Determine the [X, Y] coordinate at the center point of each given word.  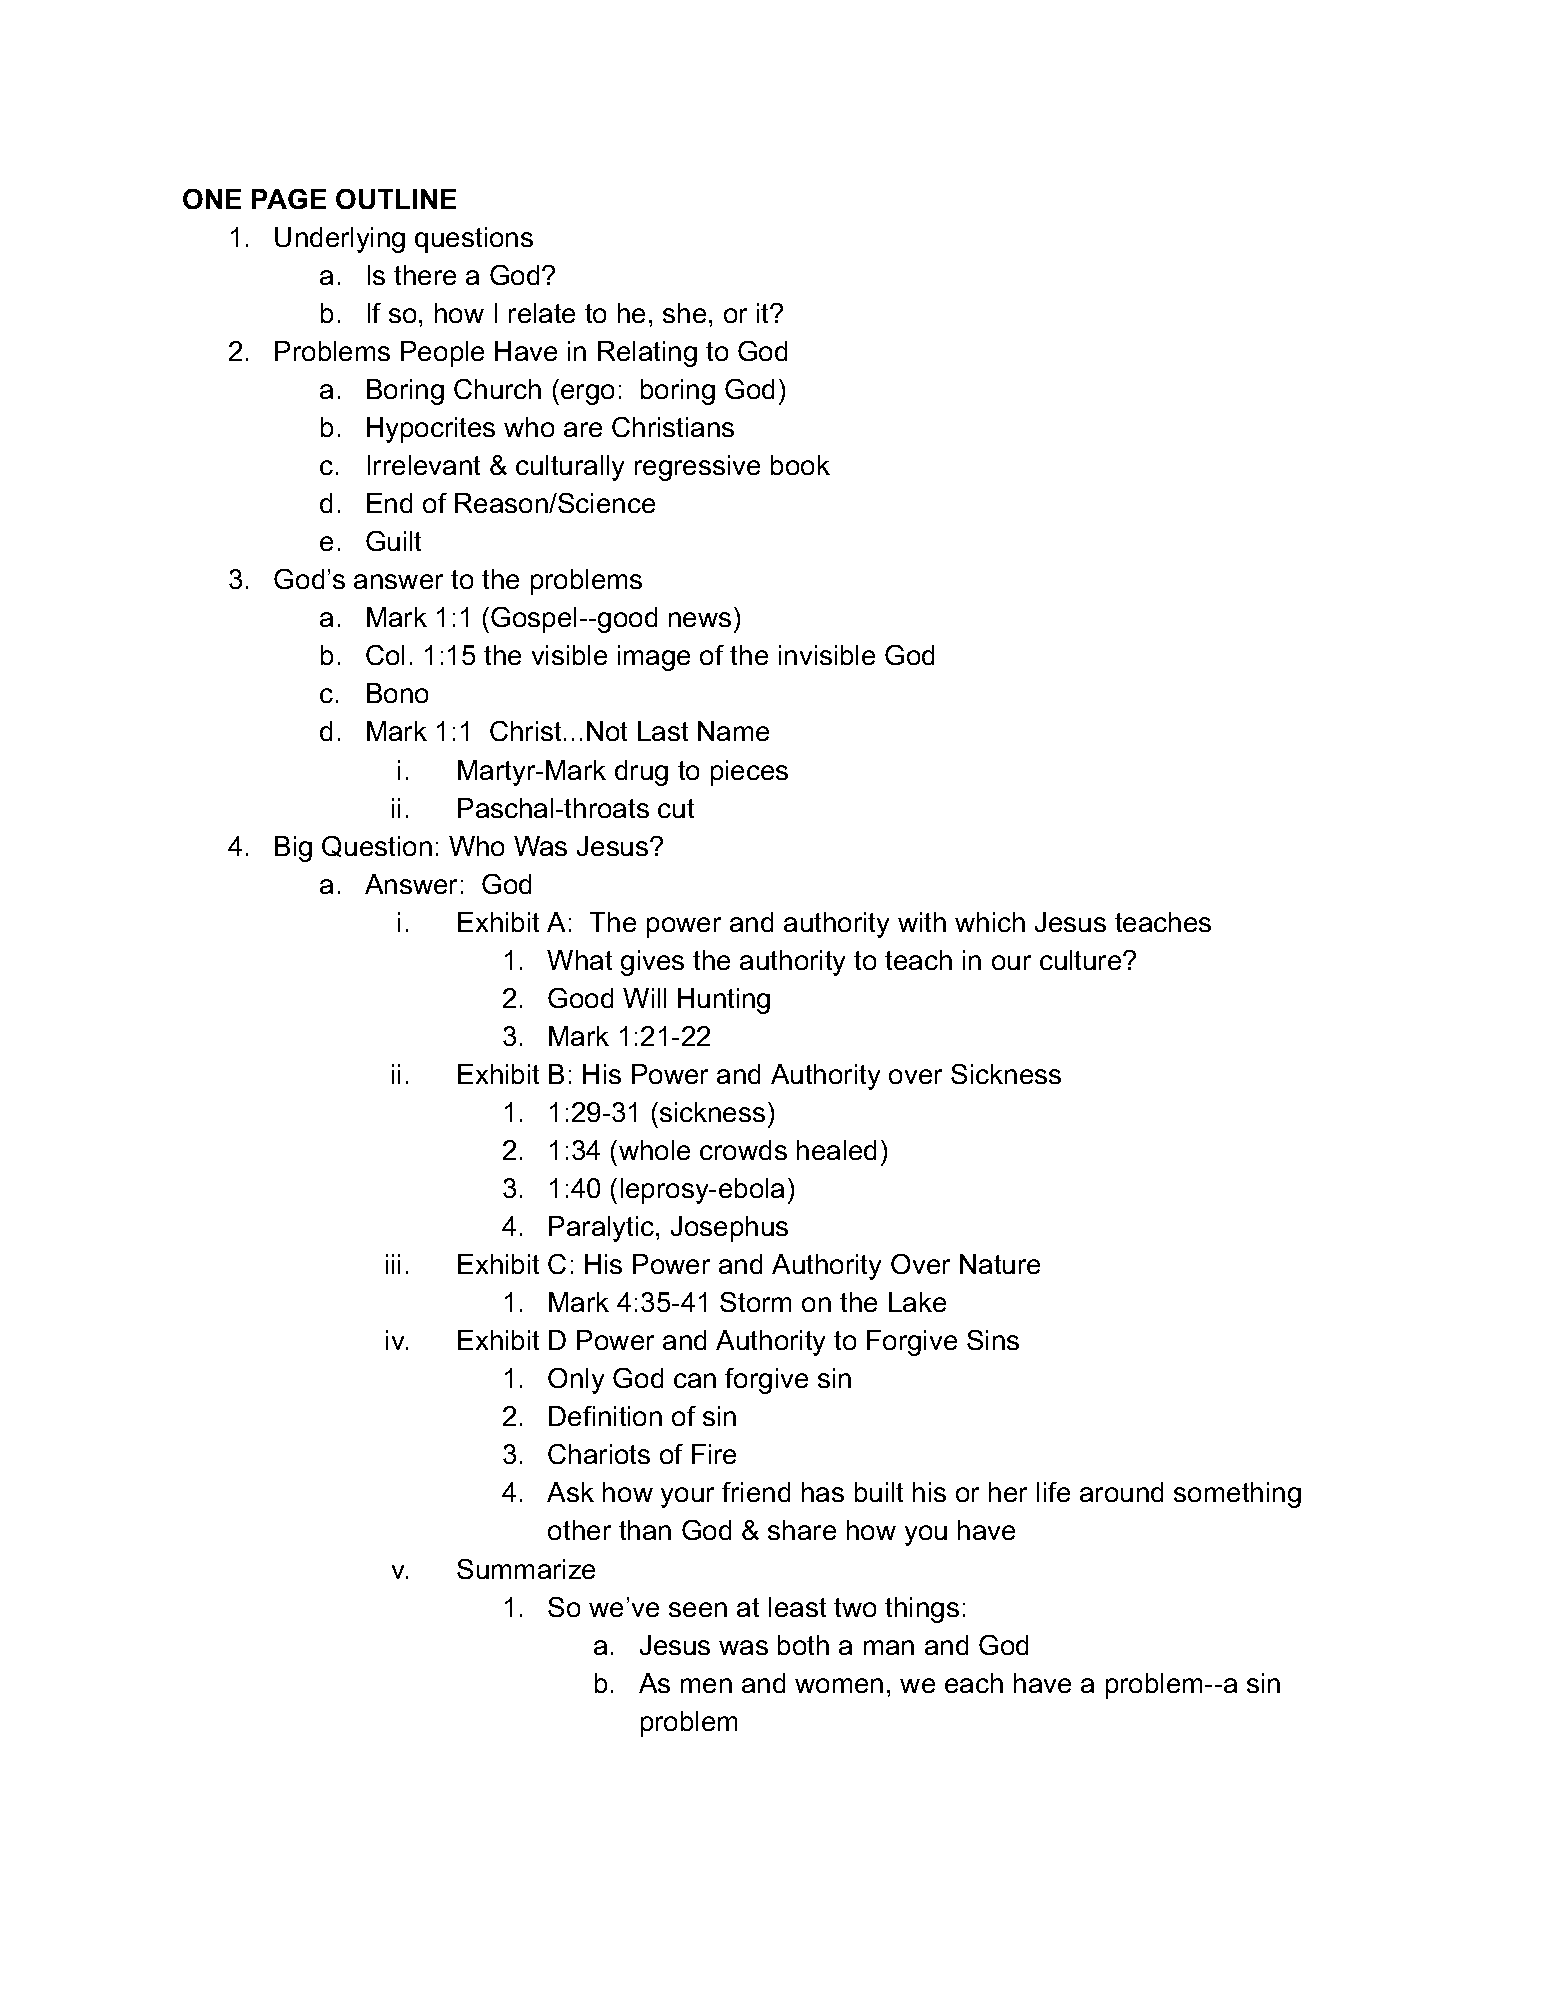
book [800, 465]
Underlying [340, 240]
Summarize [526, 1569]
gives [652, 963]
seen [698, 1609]
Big [293, 849]
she [684, 313]
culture [1082, 960]
